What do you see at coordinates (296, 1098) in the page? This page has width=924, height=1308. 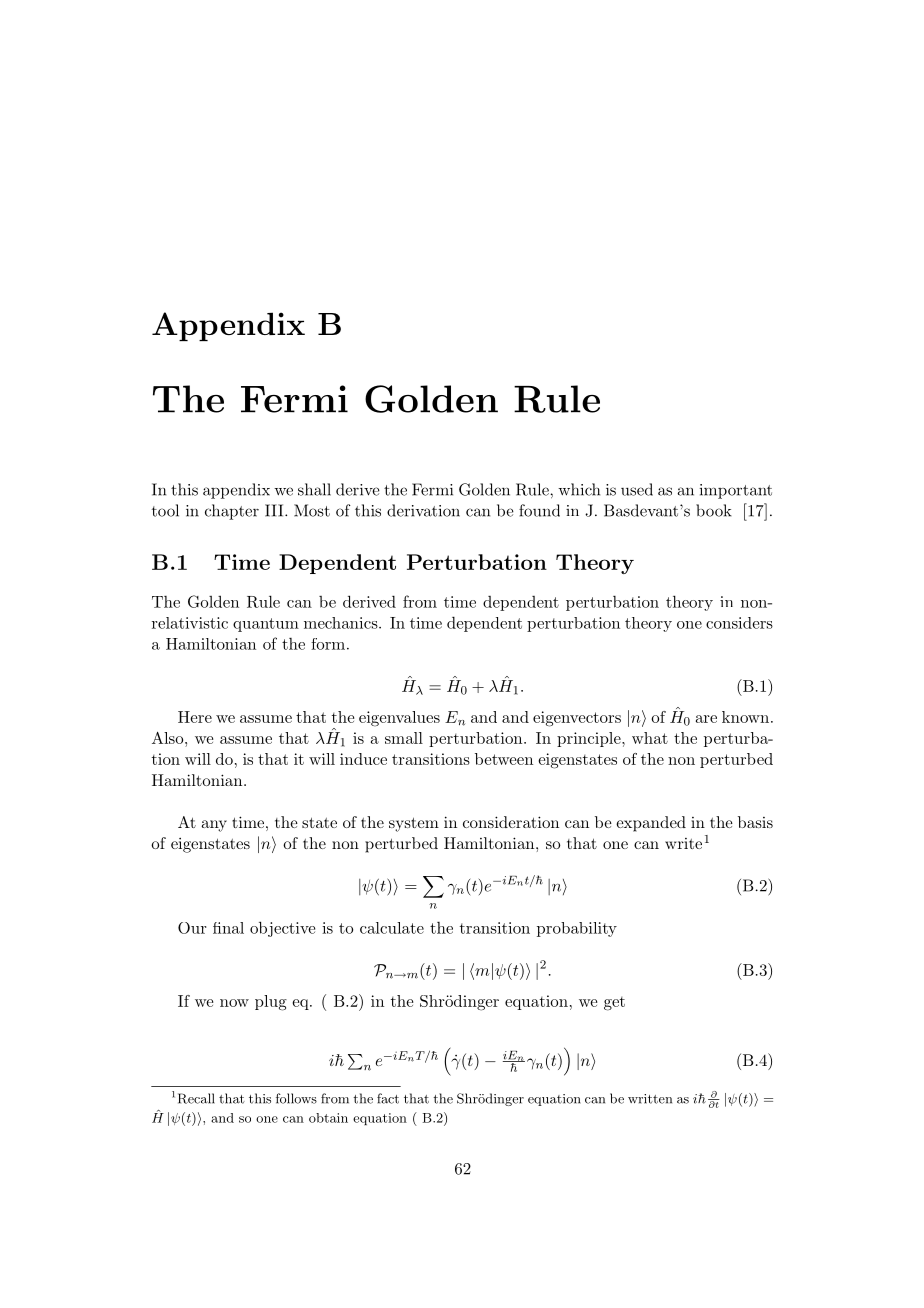 I see `follows` at bounding box center [296, 1098].
